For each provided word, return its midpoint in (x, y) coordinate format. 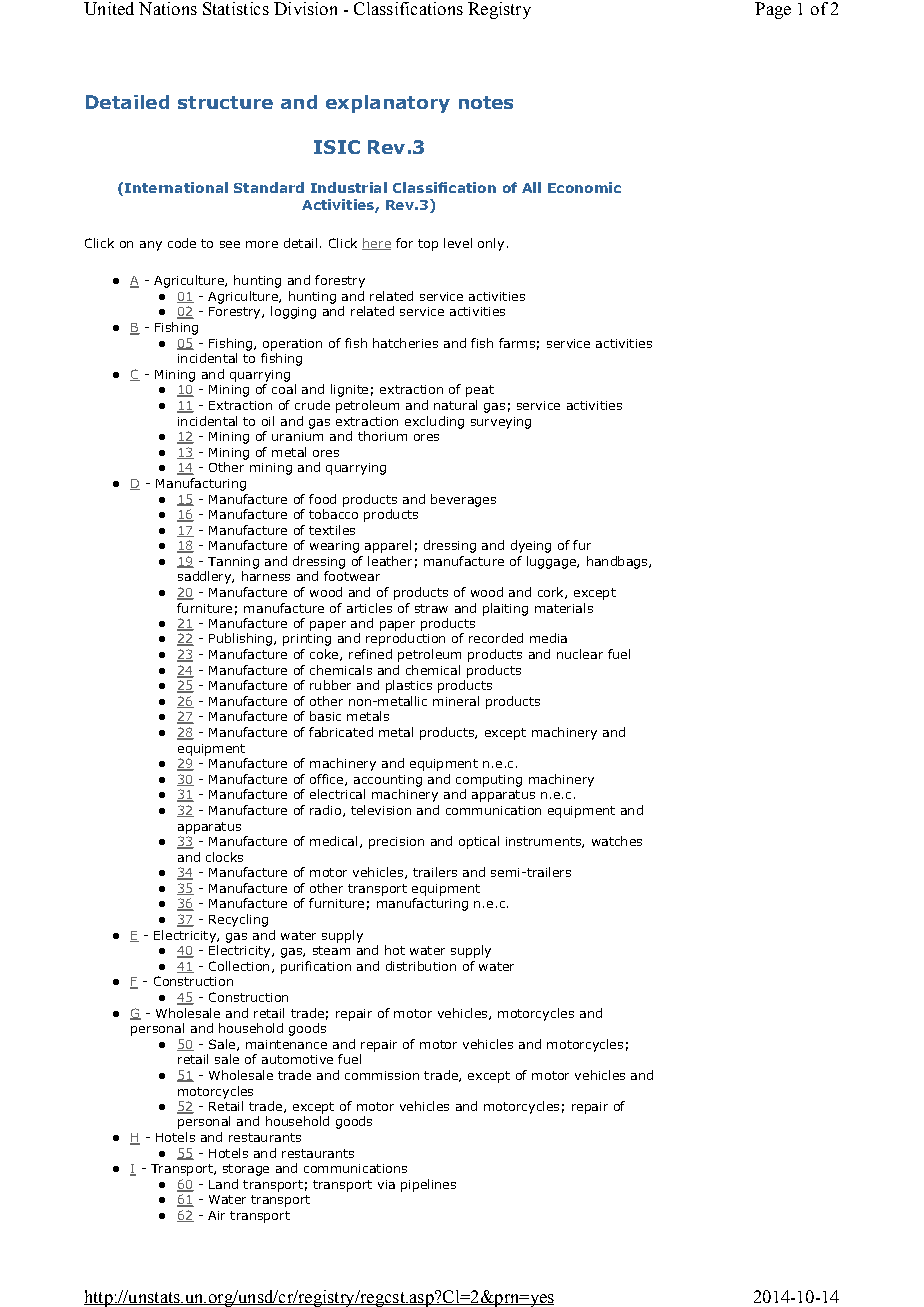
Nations (168, 8)
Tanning (233, 563)
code (182, 243)
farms (517, 343)
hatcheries (405, 343)
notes (486, 102)
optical (479, 842)
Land (223, 1184)
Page (773, 10)
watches (617, 841)
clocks (224, 857)
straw (431, 608)
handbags (618, 562)
